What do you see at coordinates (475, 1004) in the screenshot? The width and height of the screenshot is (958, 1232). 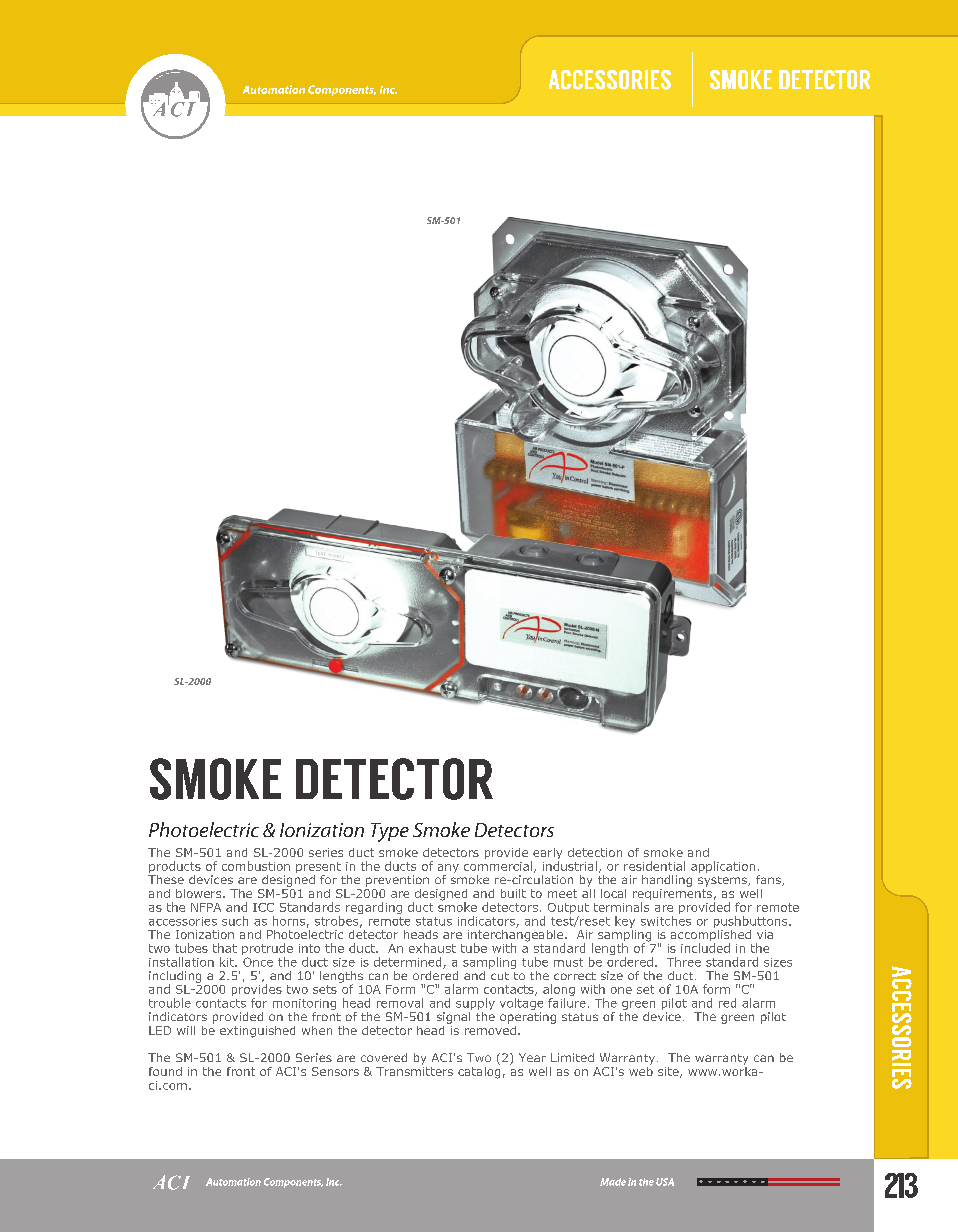 I see `supply` at bounding box center [475, 1004].
